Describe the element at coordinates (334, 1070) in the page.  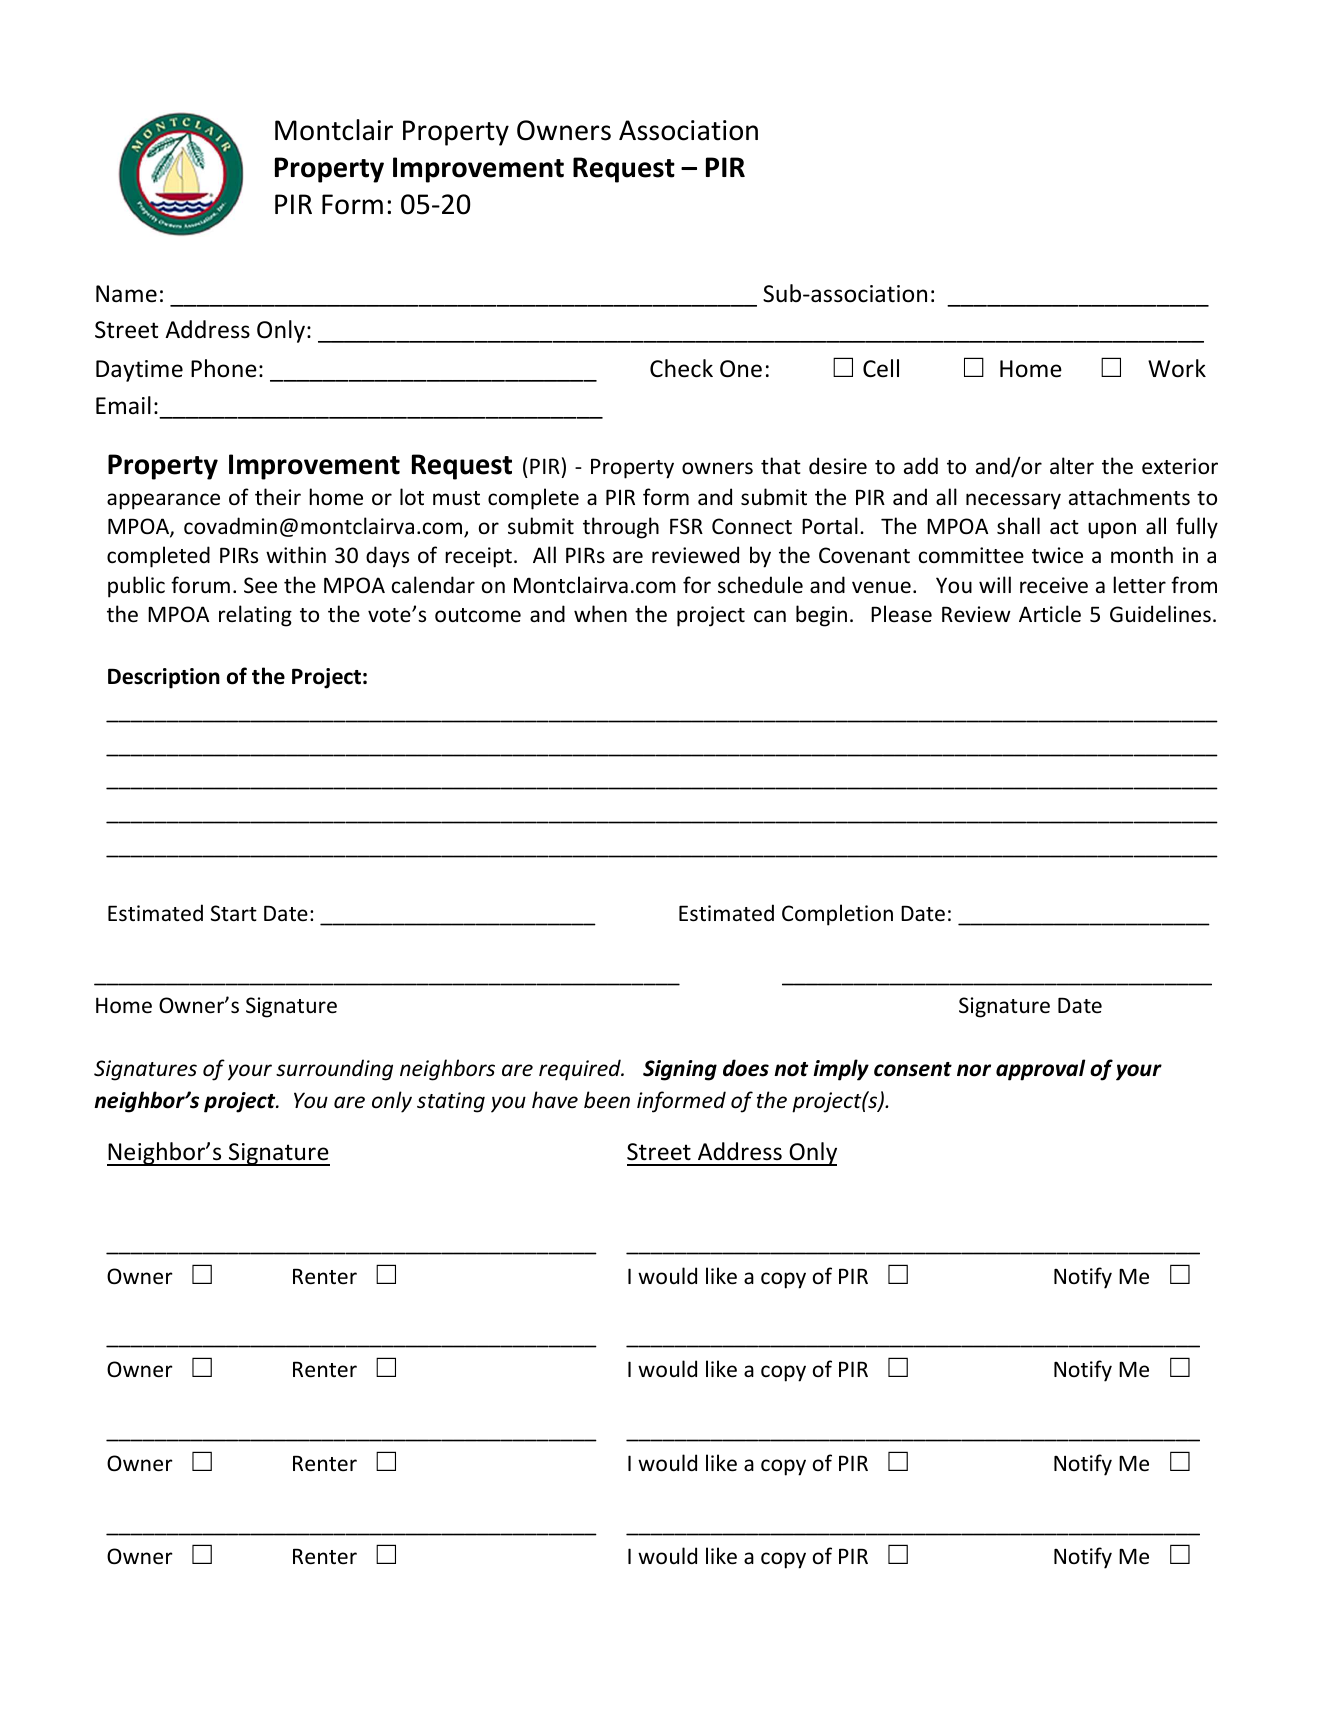
I see `surrounding` at that location.
